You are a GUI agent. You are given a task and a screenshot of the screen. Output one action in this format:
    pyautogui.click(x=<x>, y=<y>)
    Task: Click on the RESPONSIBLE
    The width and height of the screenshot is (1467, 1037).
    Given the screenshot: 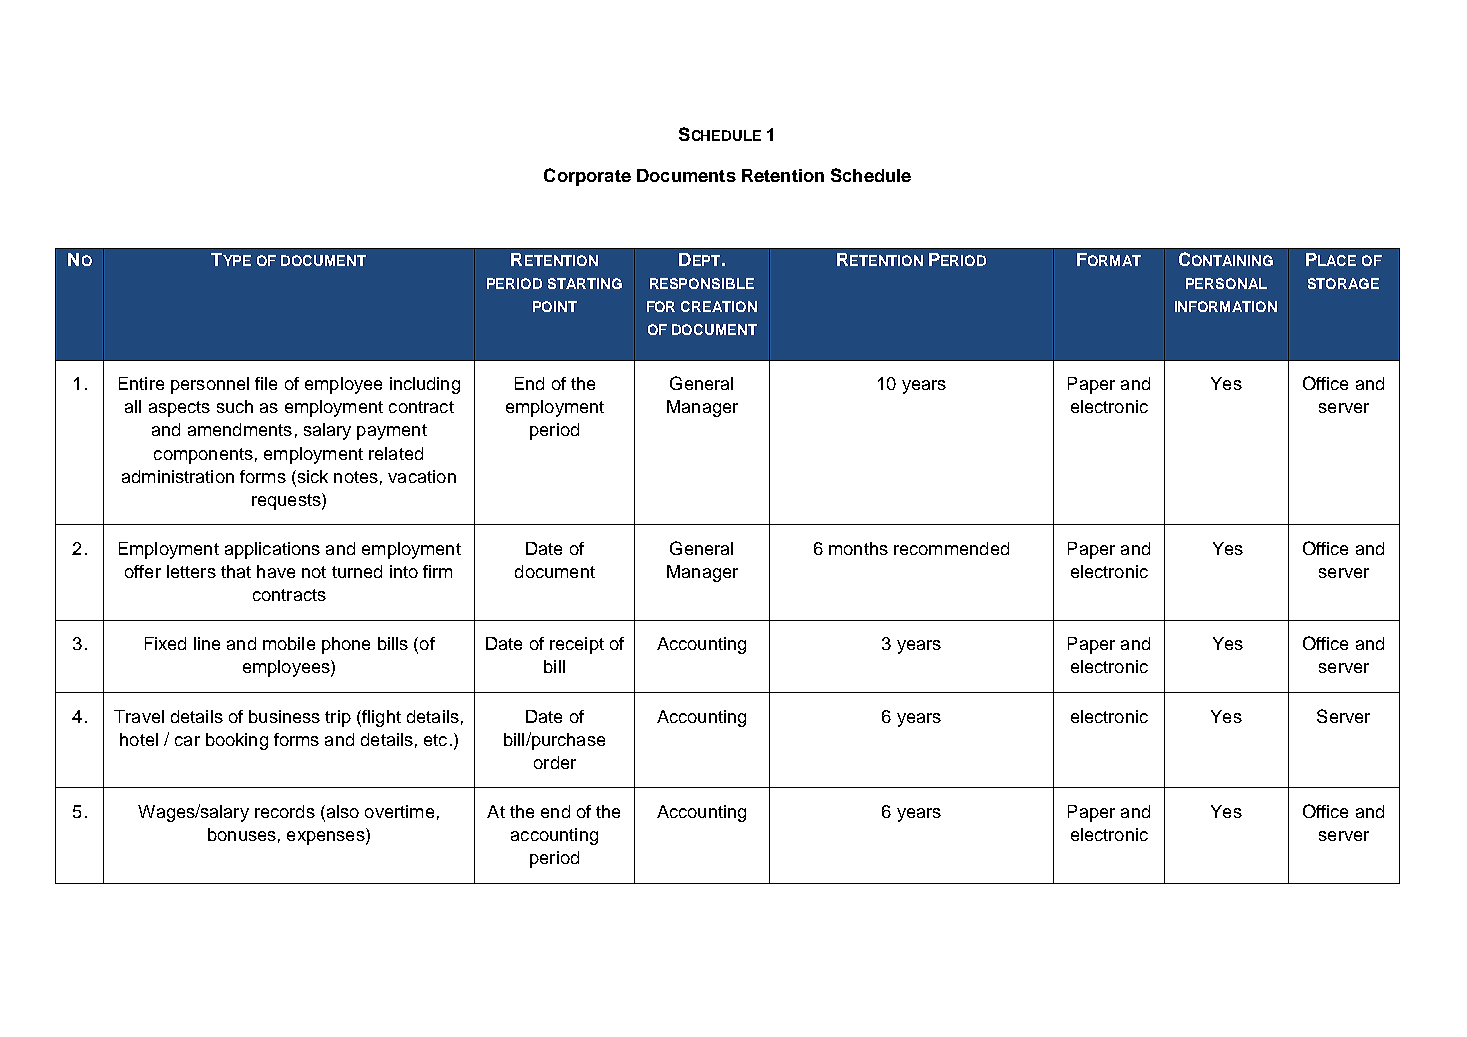 What is the action you would take?
    pyautogui.click(x=702, y=283)
